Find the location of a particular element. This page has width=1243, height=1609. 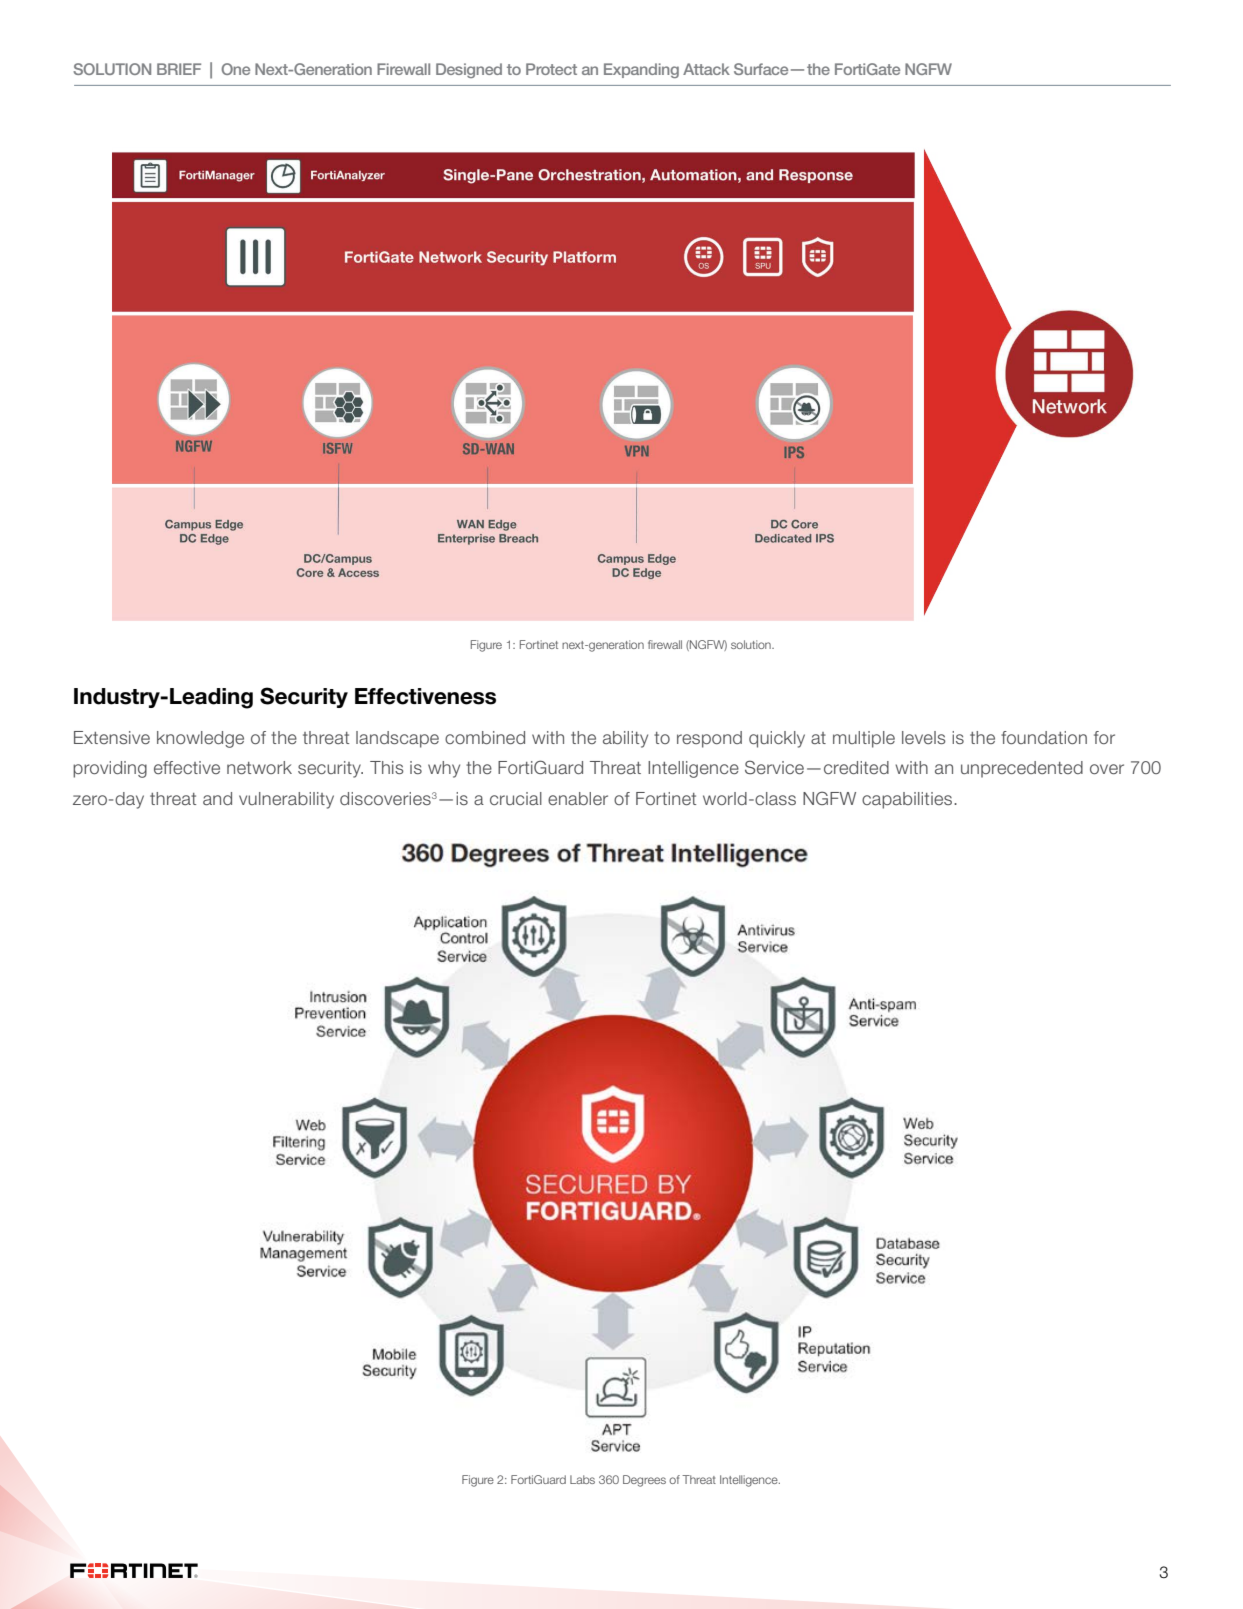

One is located at coordinates (235, 69).
